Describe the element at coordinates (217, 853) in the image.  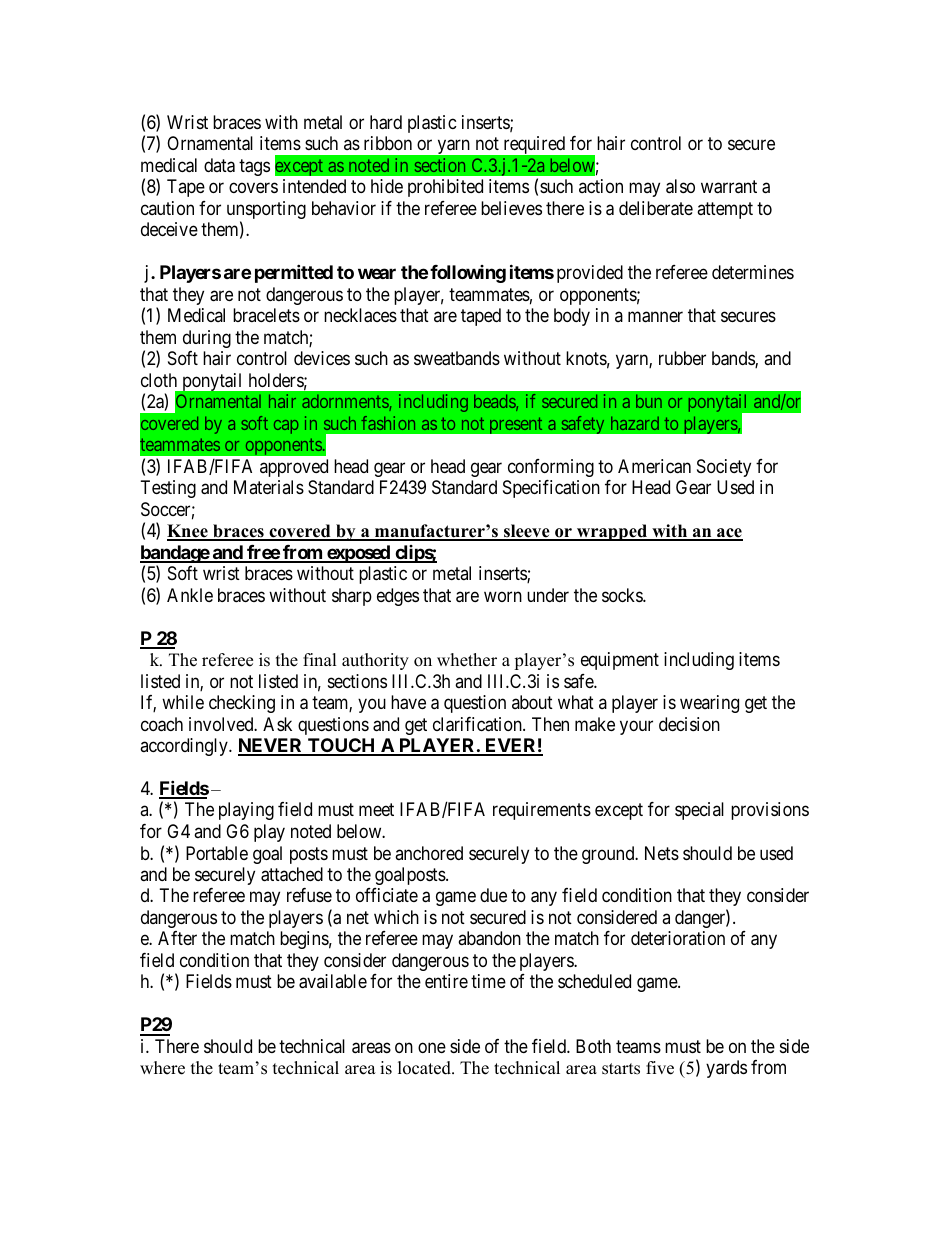
I see `Portable` at that location.
